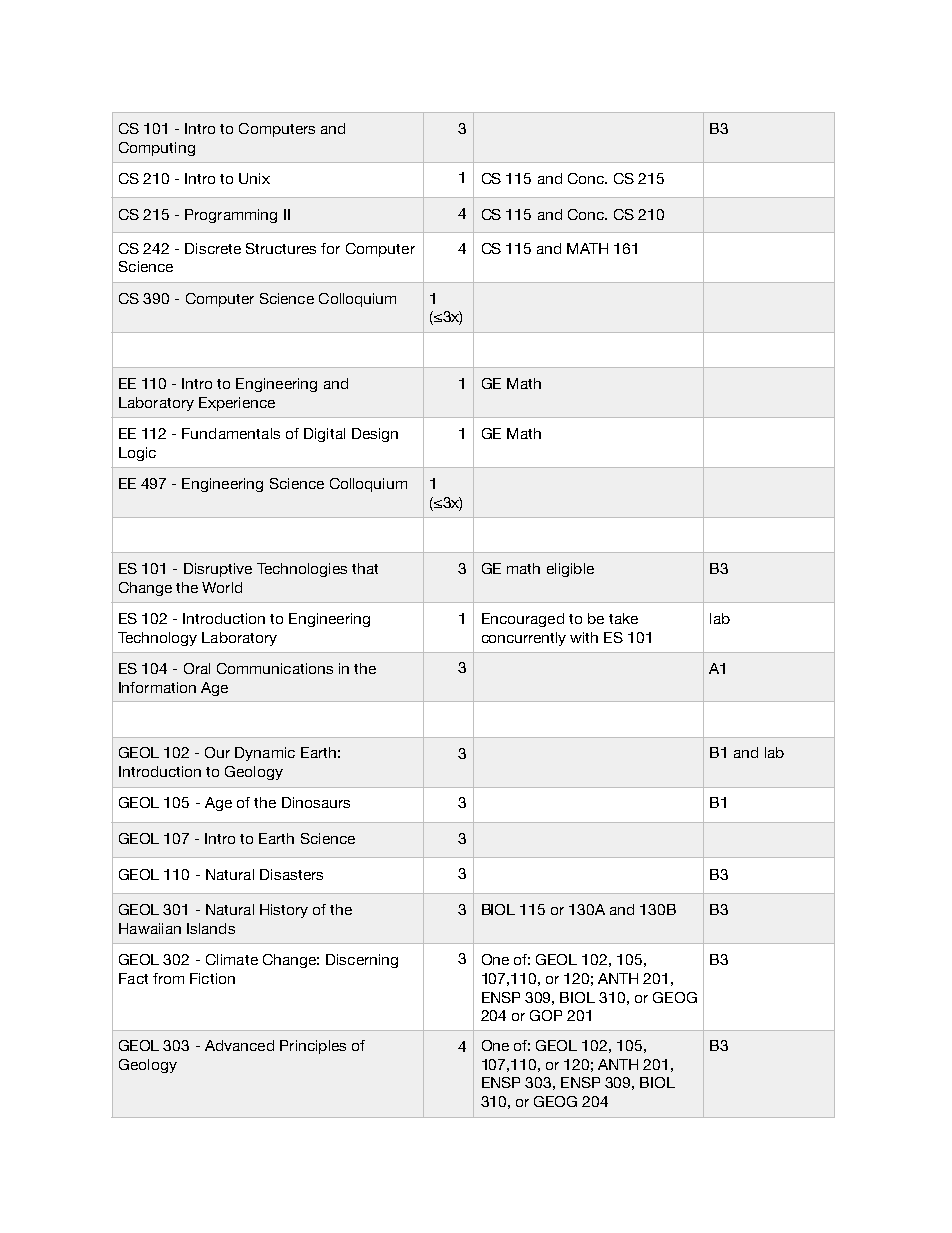  What do you see at coordinates (157, 687) in the screenshot?
I see `Information` at bounding box center [157, 687].
